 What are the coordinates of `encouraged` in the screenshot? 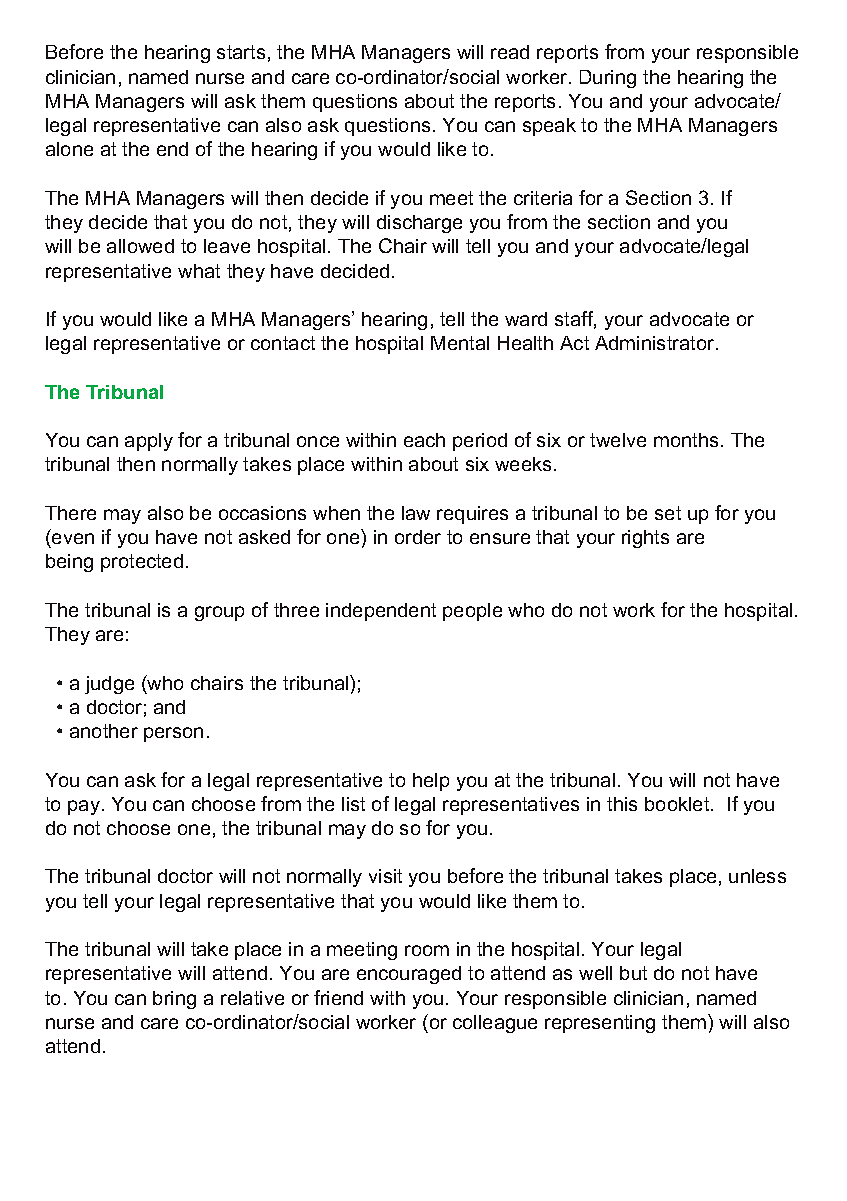 It's located at (409, 975).
